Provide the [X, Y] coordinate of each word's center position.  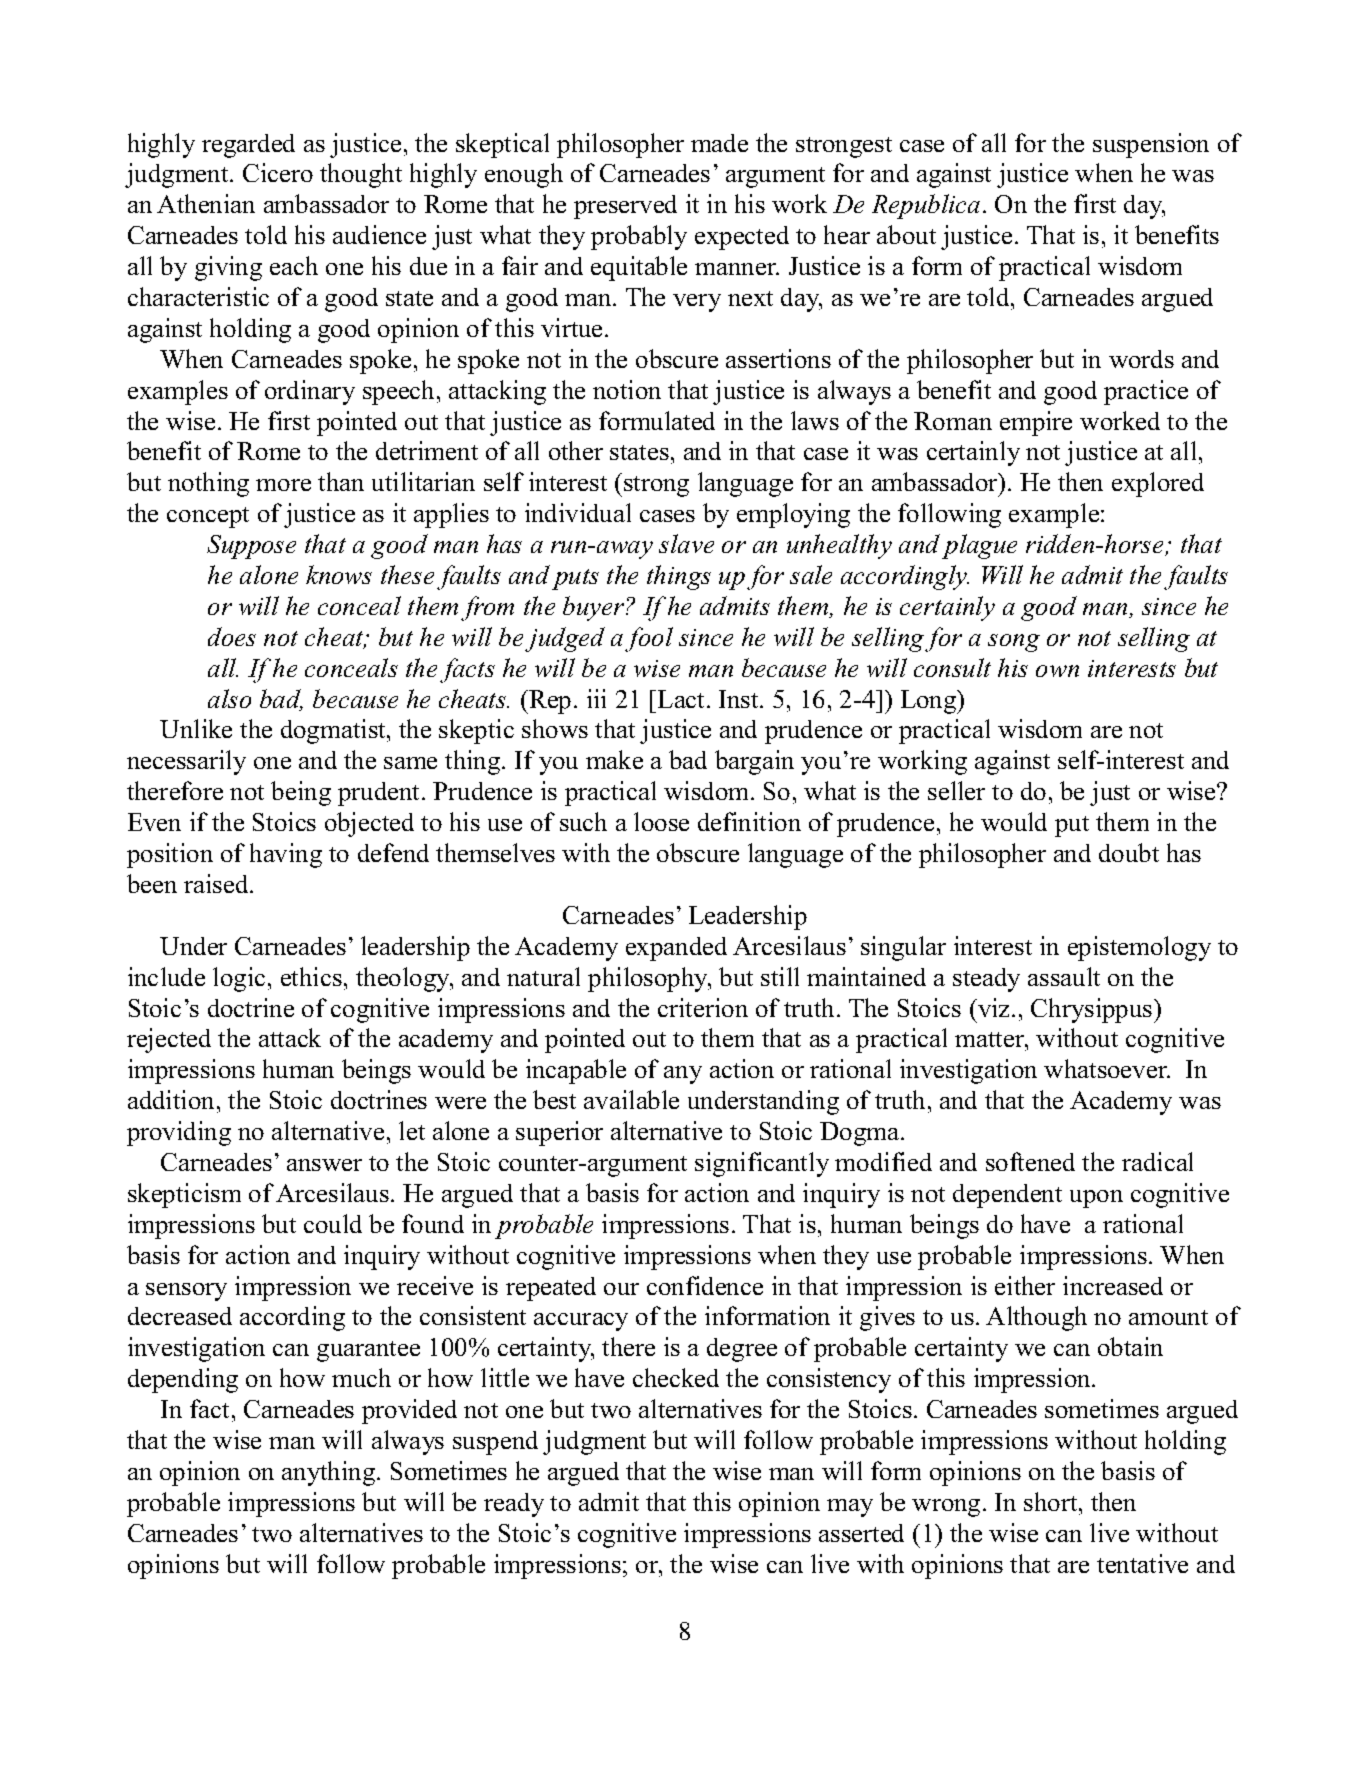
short [1052, 1501]
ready [514, 1505]
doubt [1129, 852]
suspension [1151, 145]
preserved [625, 207]
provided [409, 1411]
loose [661, 821]
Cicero [278, 172]
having [286, 855]
